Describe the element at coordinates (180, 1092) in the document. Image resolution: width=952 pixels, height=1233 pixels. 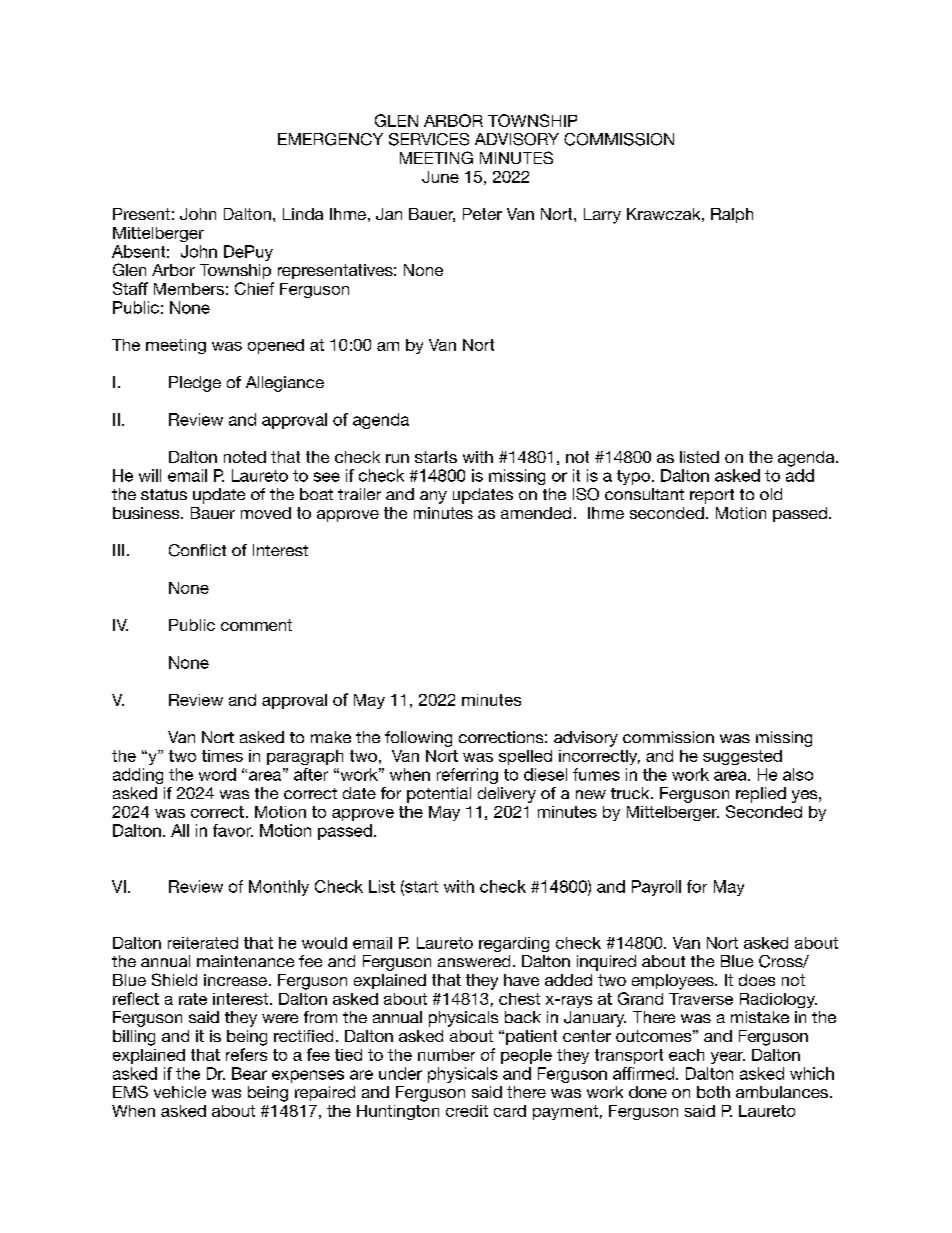
I see `vehicle` at that location.
